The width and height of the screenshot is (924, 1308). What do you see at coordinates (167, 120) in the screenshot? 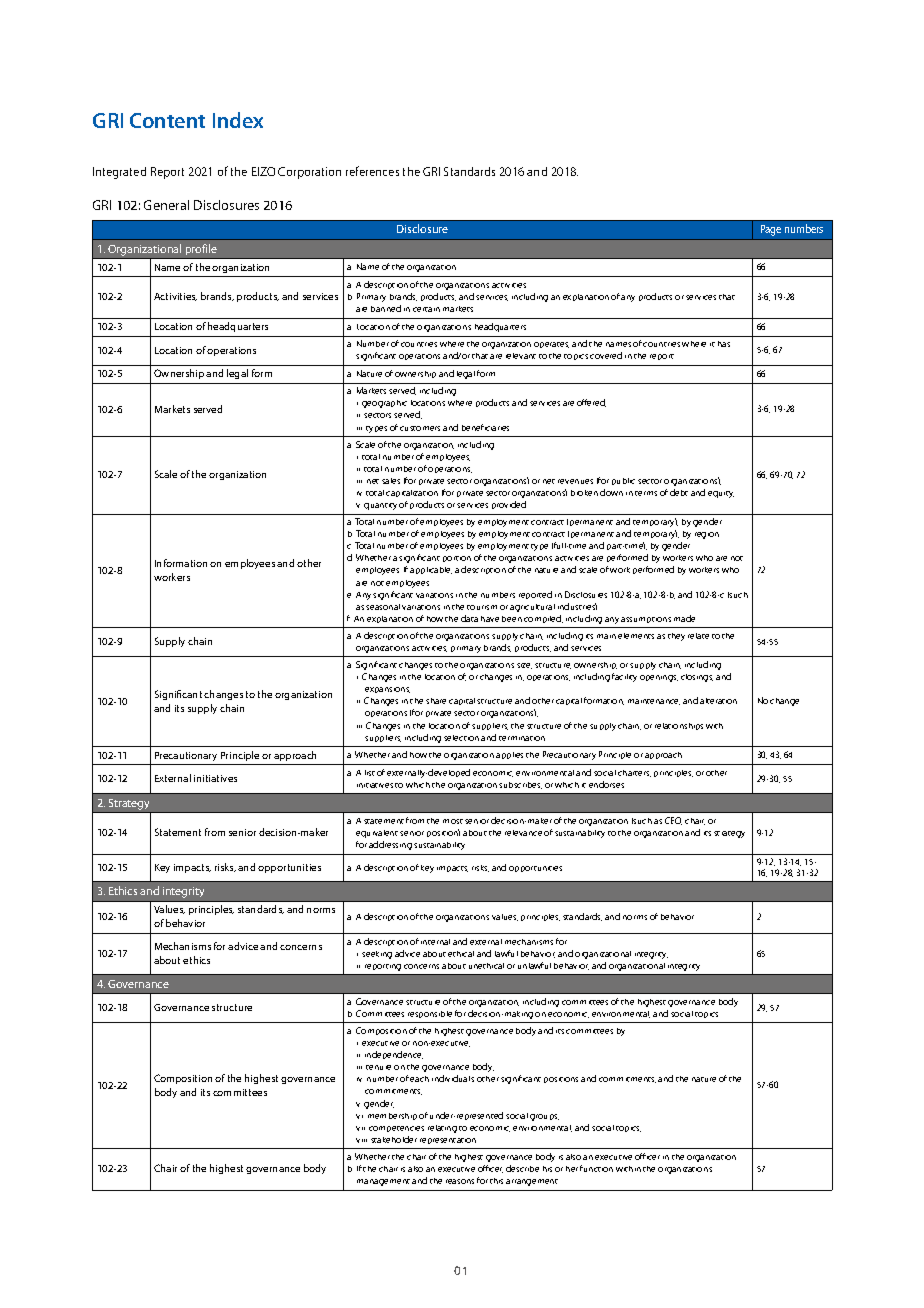
I see `Content` at bounding box center [167, 120].
